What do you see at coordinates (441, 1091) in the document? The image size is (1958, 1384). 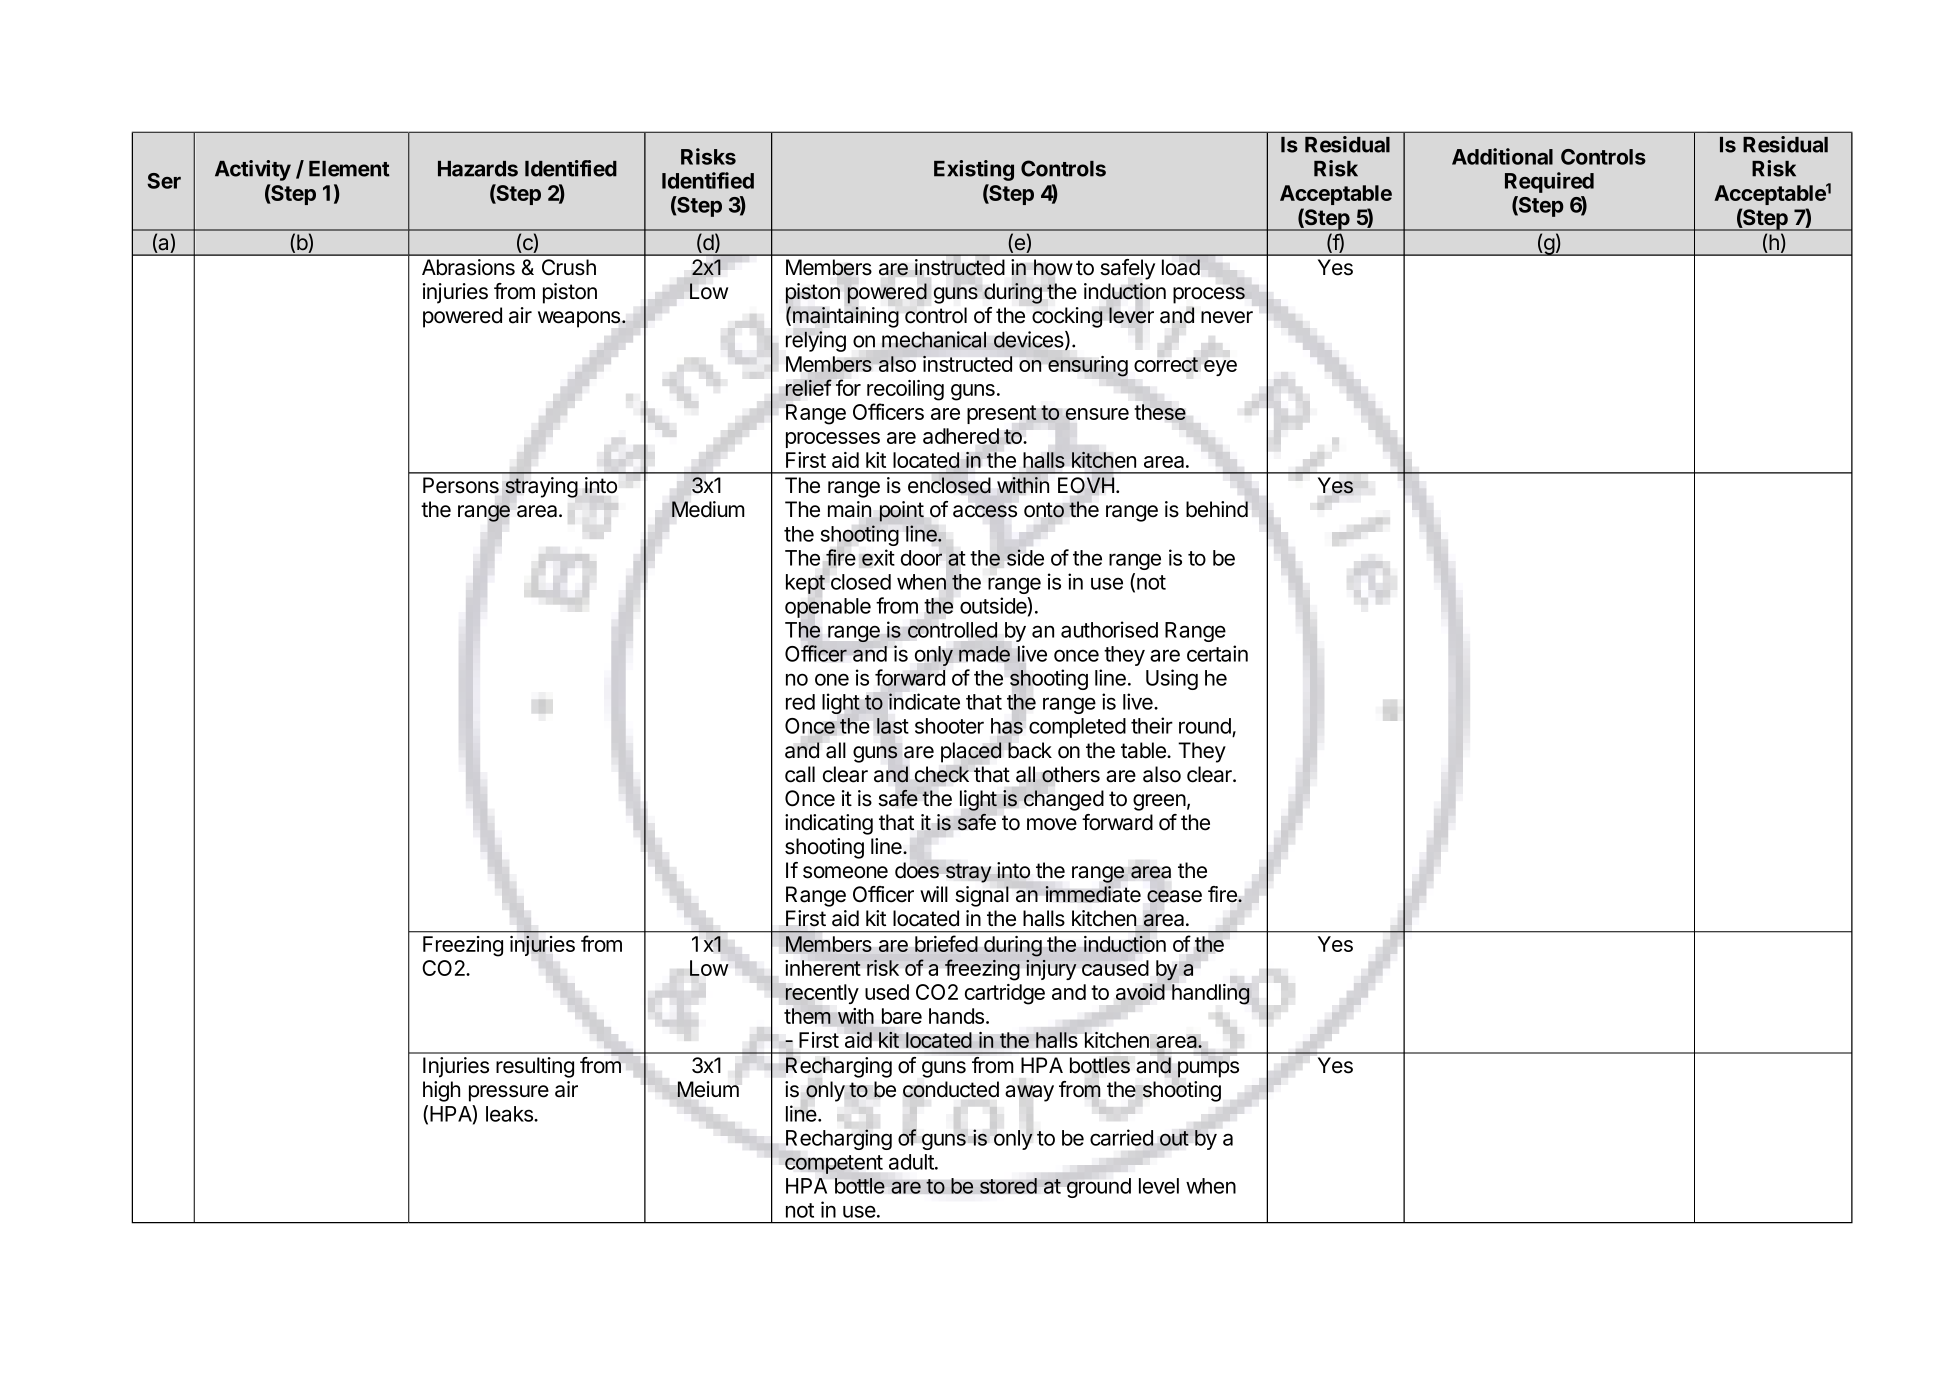 I see `high` at bounding box center [441, 1091].
